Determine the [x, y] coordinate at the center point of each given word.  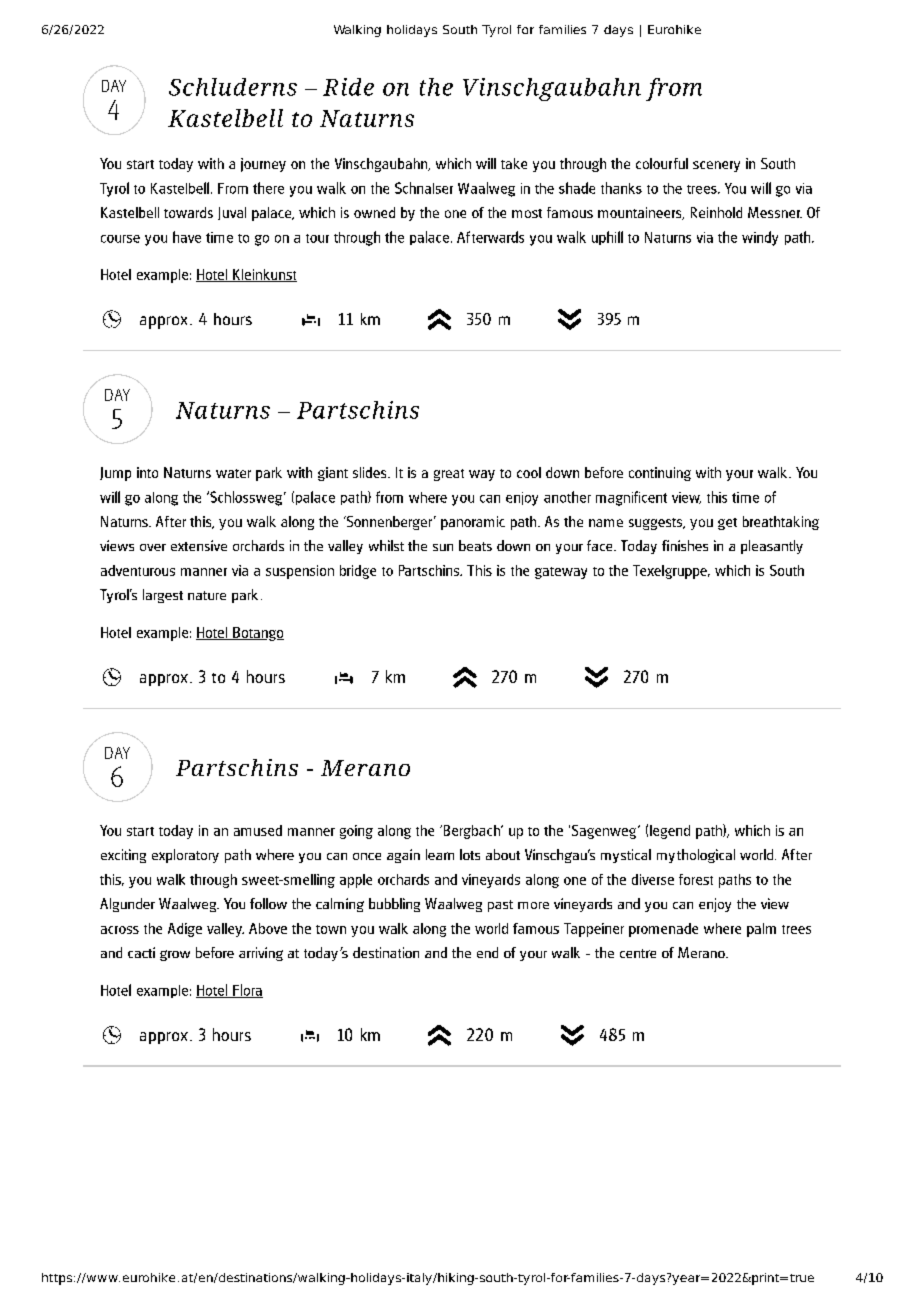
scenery [716, 166]
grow [175, 955]
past [500, 906]
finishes [685, 545]
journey [263, 165]
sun [443, 547]
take [514, 163]
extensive [199, 545]
